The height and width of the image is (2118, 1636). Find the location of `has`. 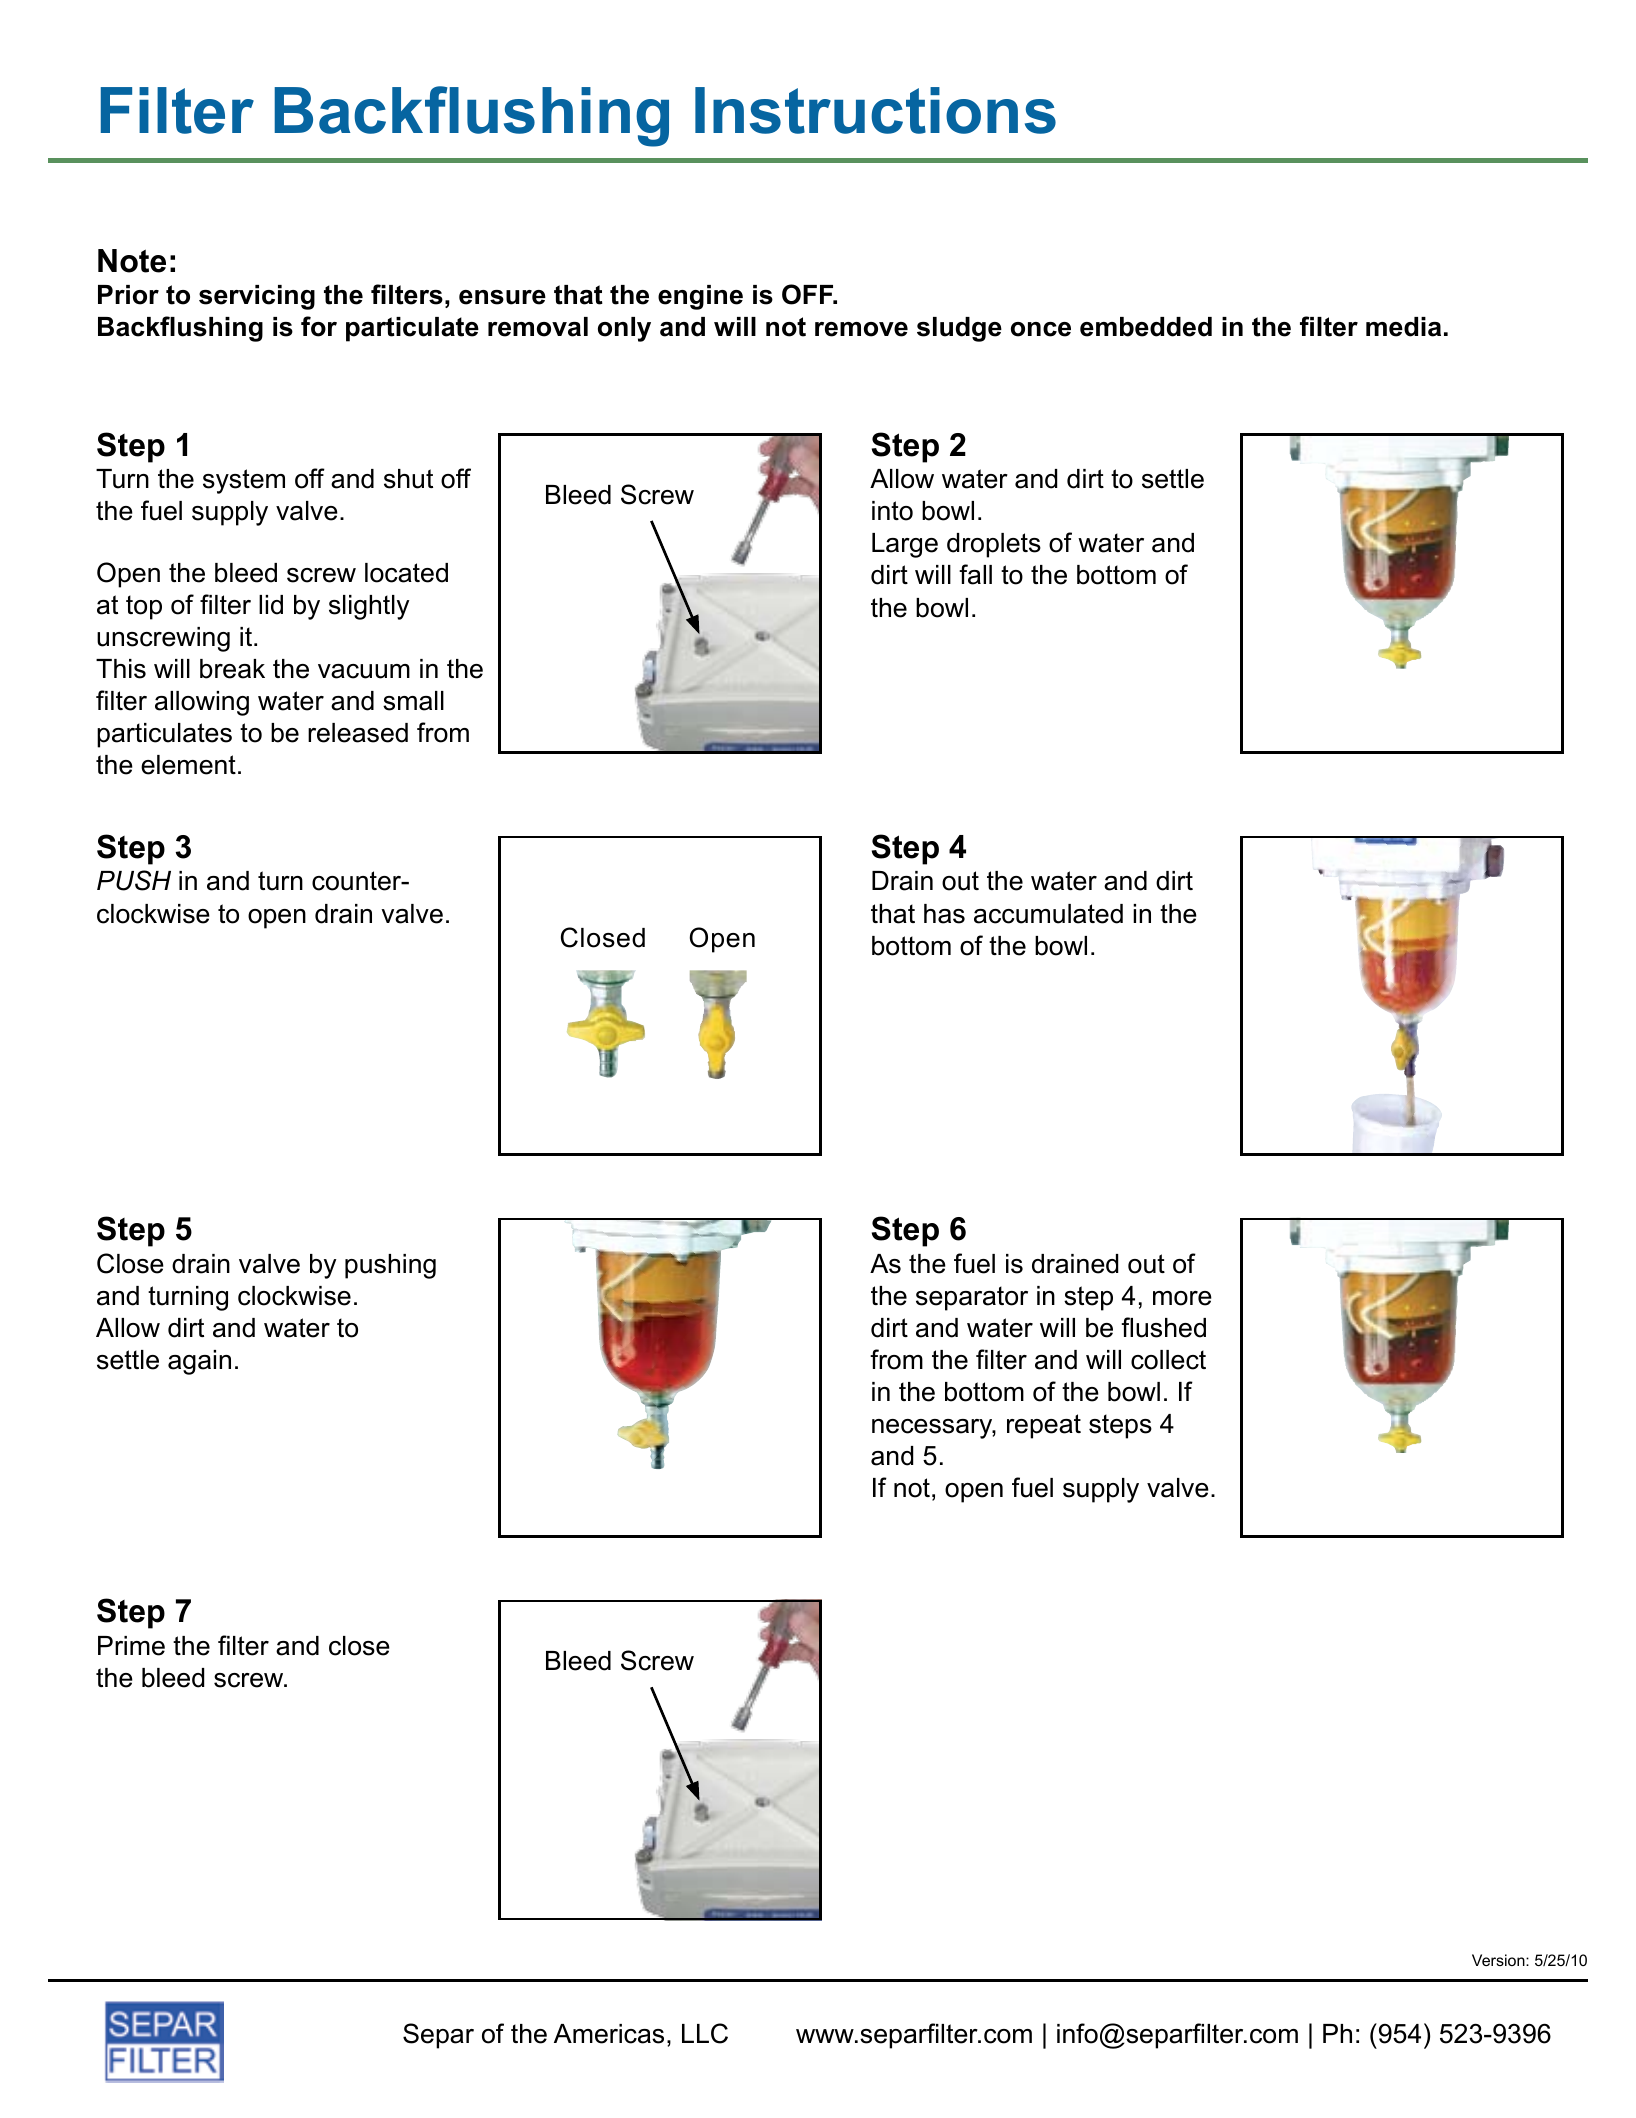

has is located at coordinates (944, 914).
